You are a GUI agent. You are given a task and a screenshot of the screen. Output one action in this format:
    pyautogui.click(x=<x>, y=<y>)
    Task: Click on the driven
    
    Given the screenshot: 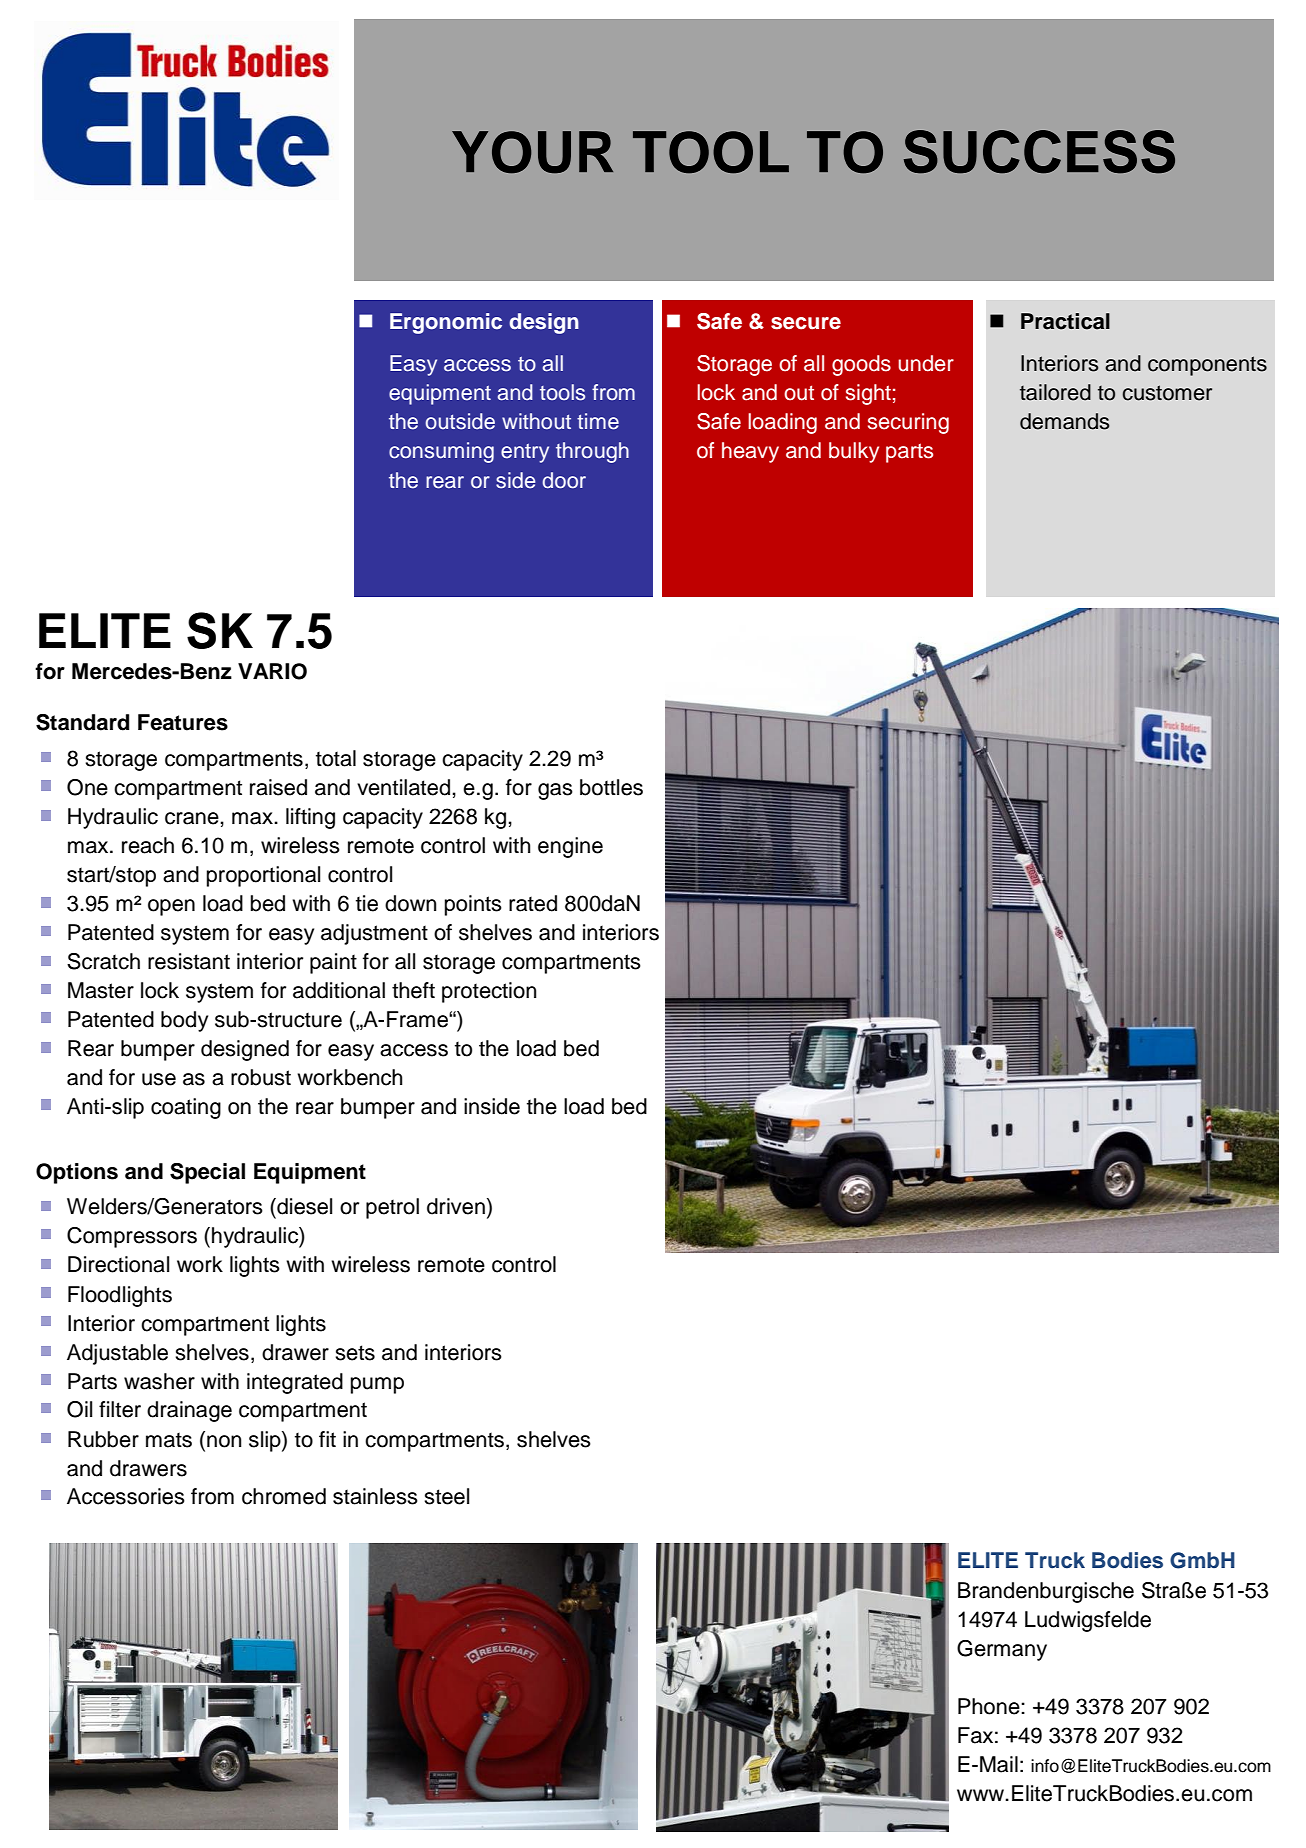 What is the action you would take?
    pyautogui.click(x=456, y=1206)
